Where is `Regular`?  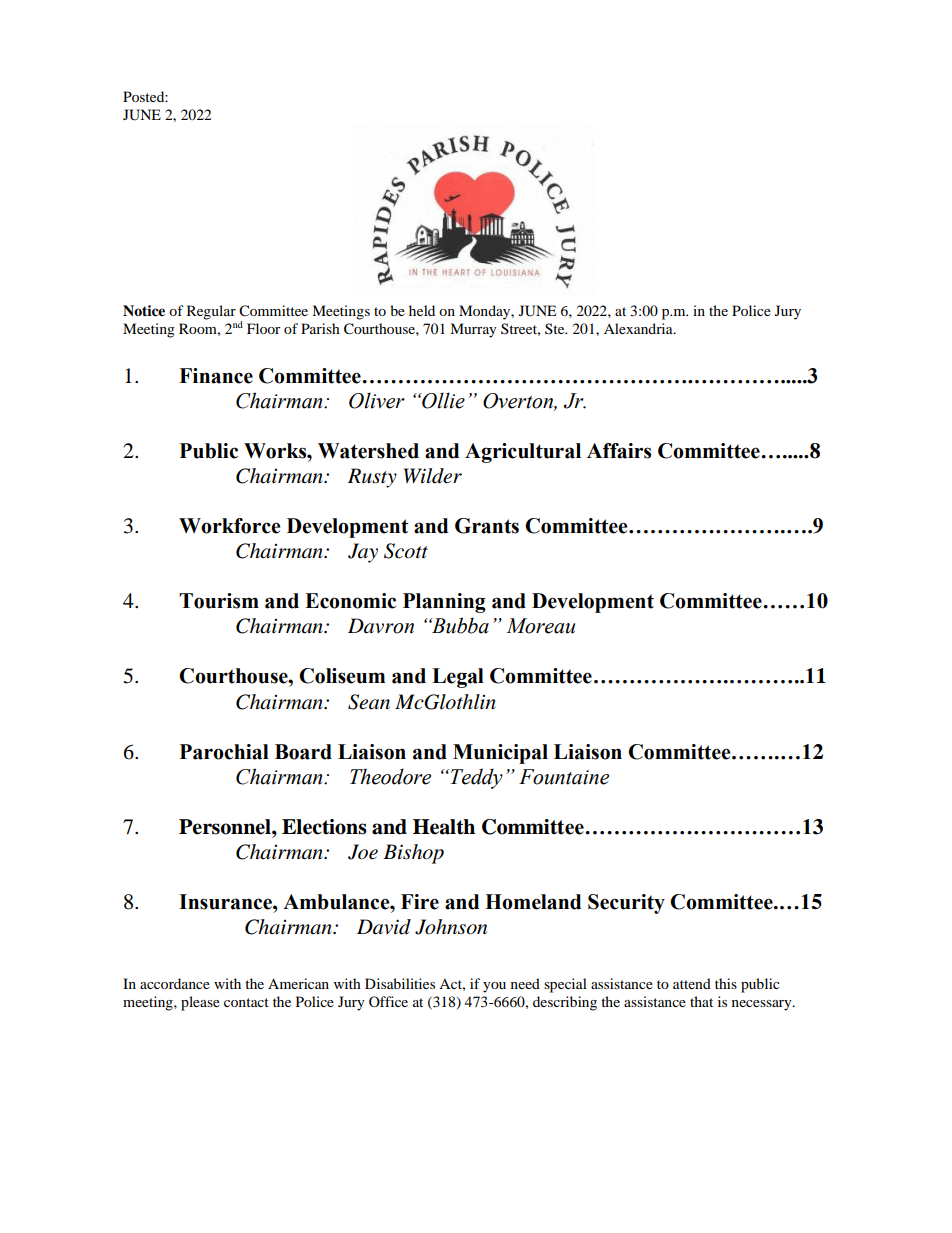
Regular is located at coordinates (211, 312).
